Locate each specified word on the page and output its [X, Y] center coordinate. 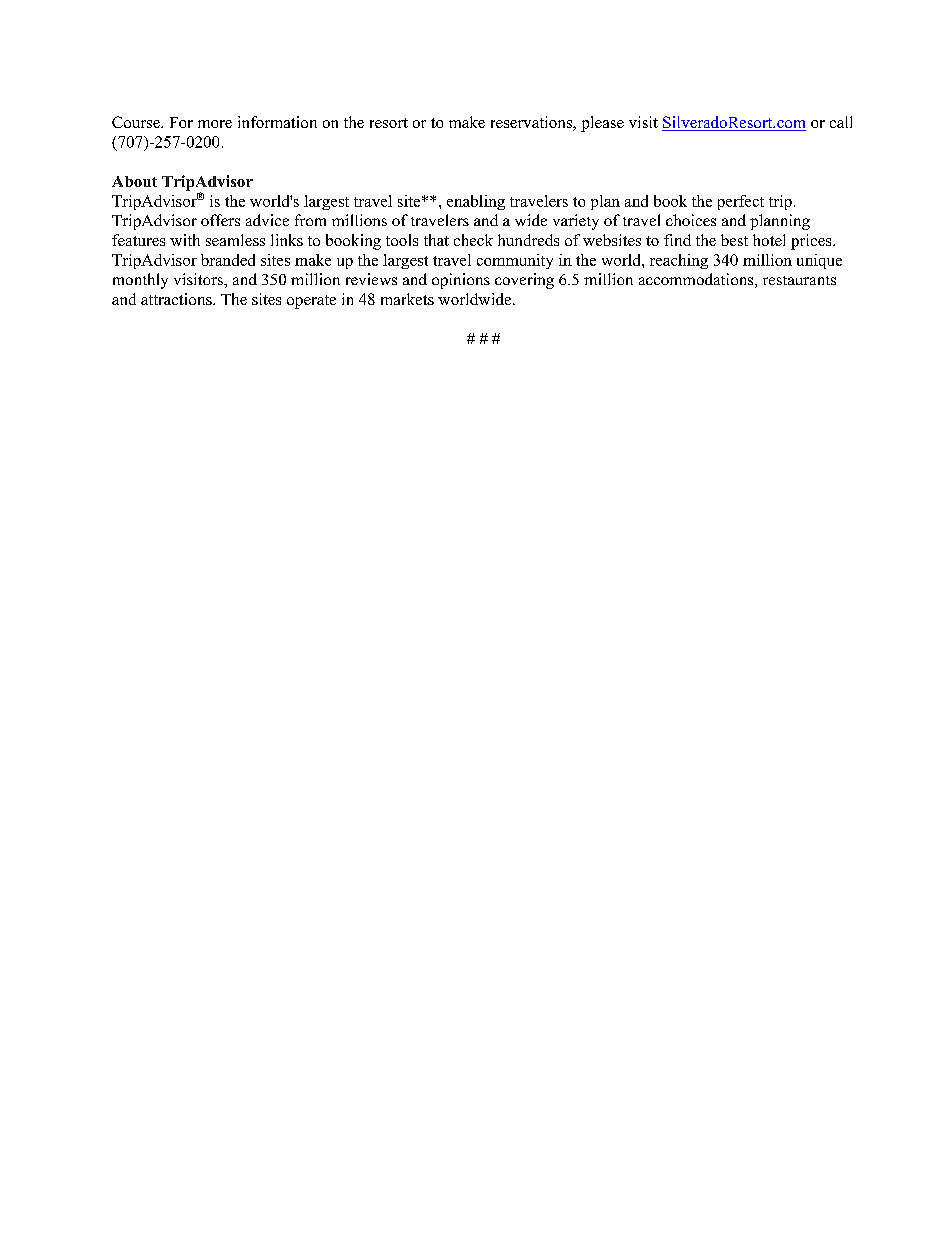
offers [220, 220]
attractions [177, 299]
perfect [741, 202]
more [215, 124]
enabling [476, 202]
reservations [532, 123]
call [841, 122]
